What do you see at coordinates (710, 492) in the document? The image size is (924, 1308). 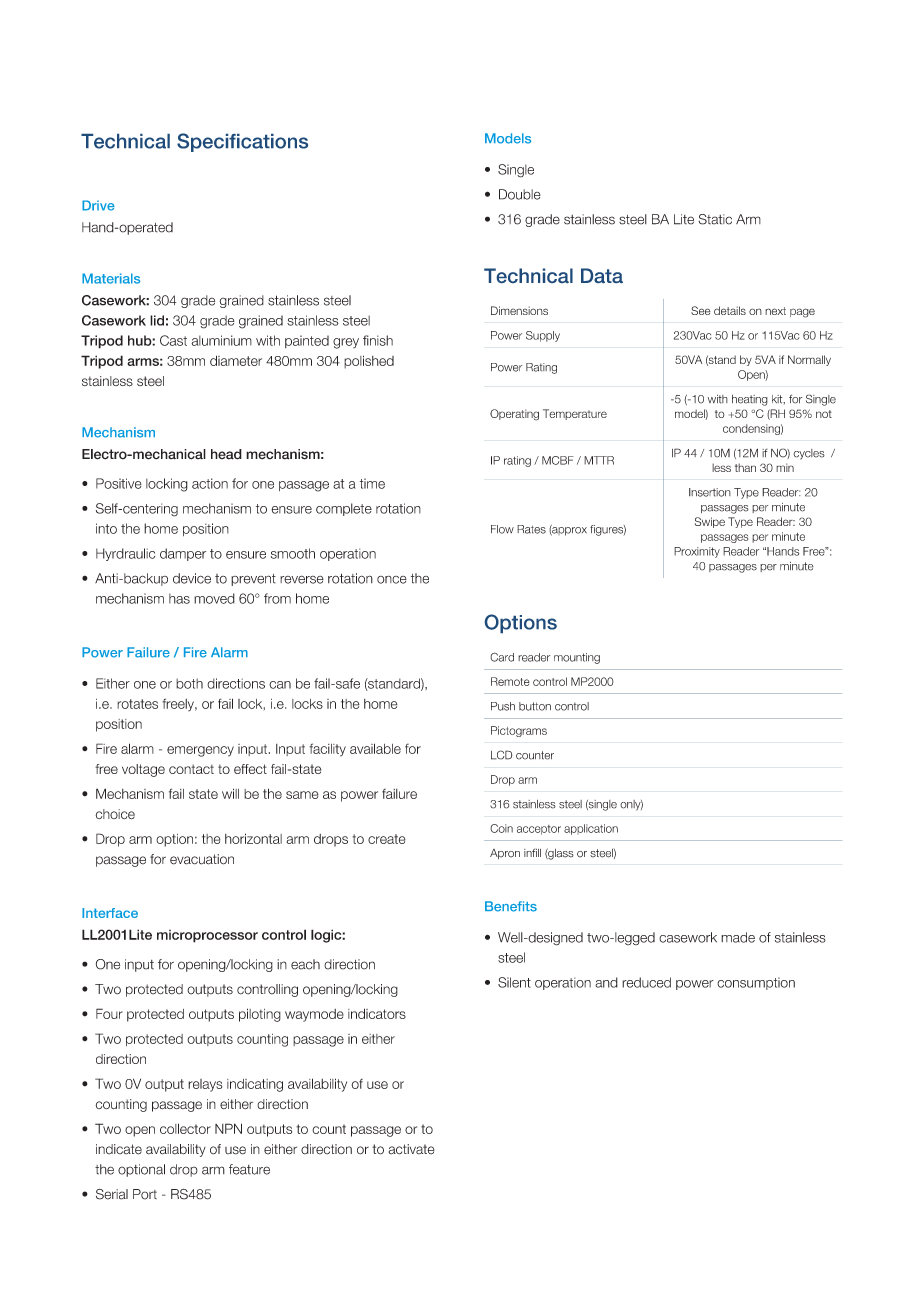 I see `Insertion` at bounding box center [710, 492].
